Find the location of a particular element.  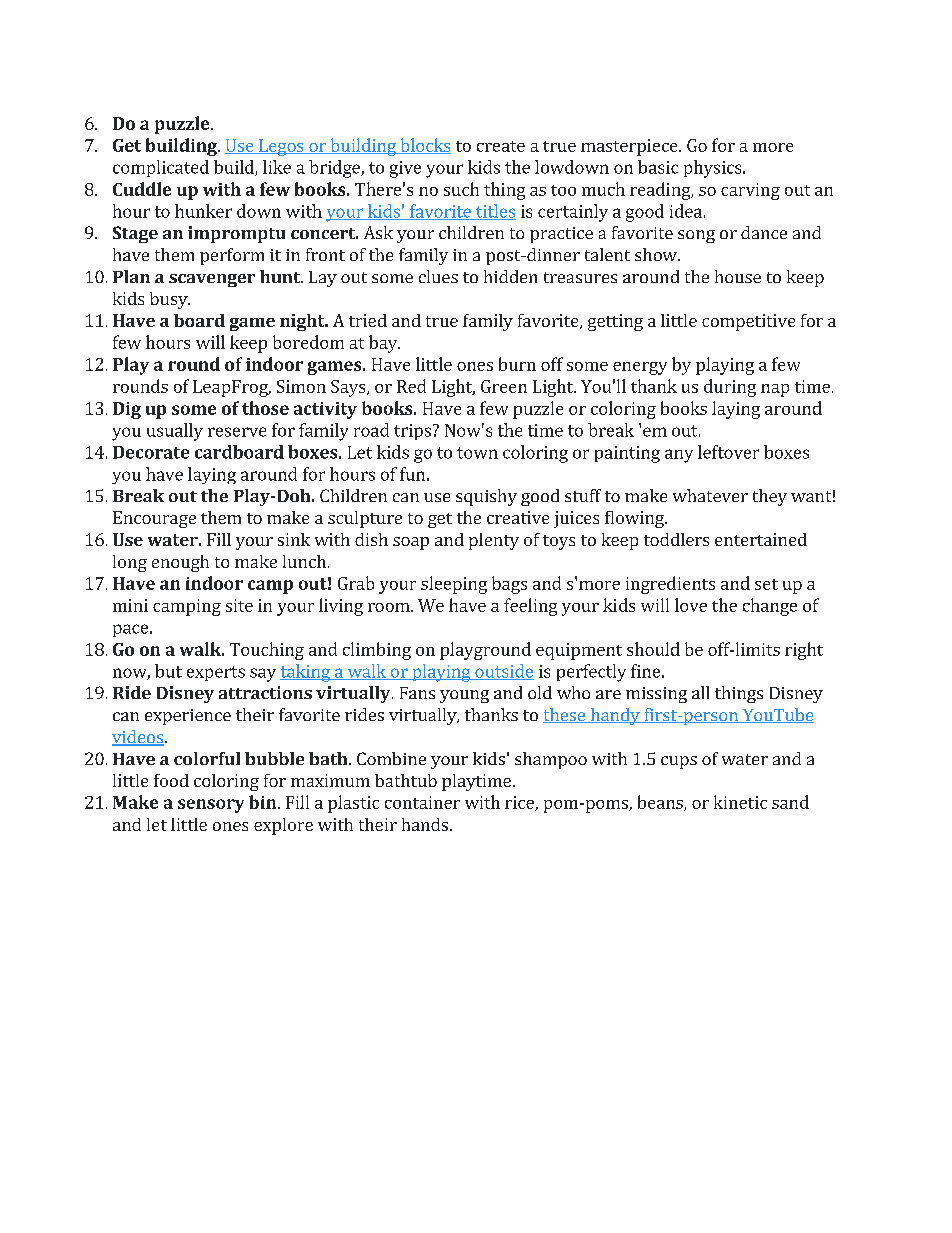

sensory is located at coordinates (211, 806).
